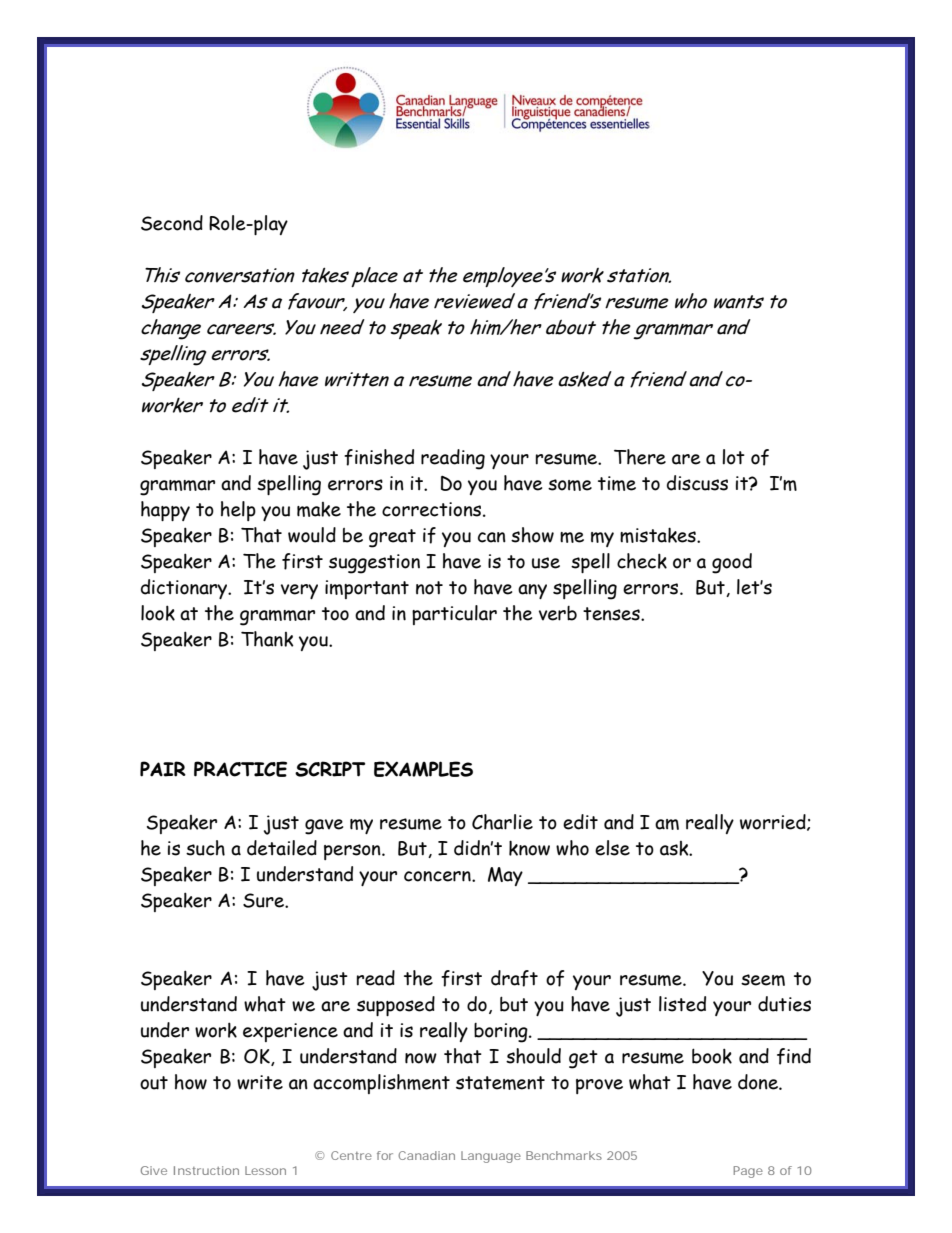 Image resolution: width=952 pixels, height=1233 pixels. What do you see at coordinates (379, 457) in the image?
I see `finished` at bounding box center [379, 457].
